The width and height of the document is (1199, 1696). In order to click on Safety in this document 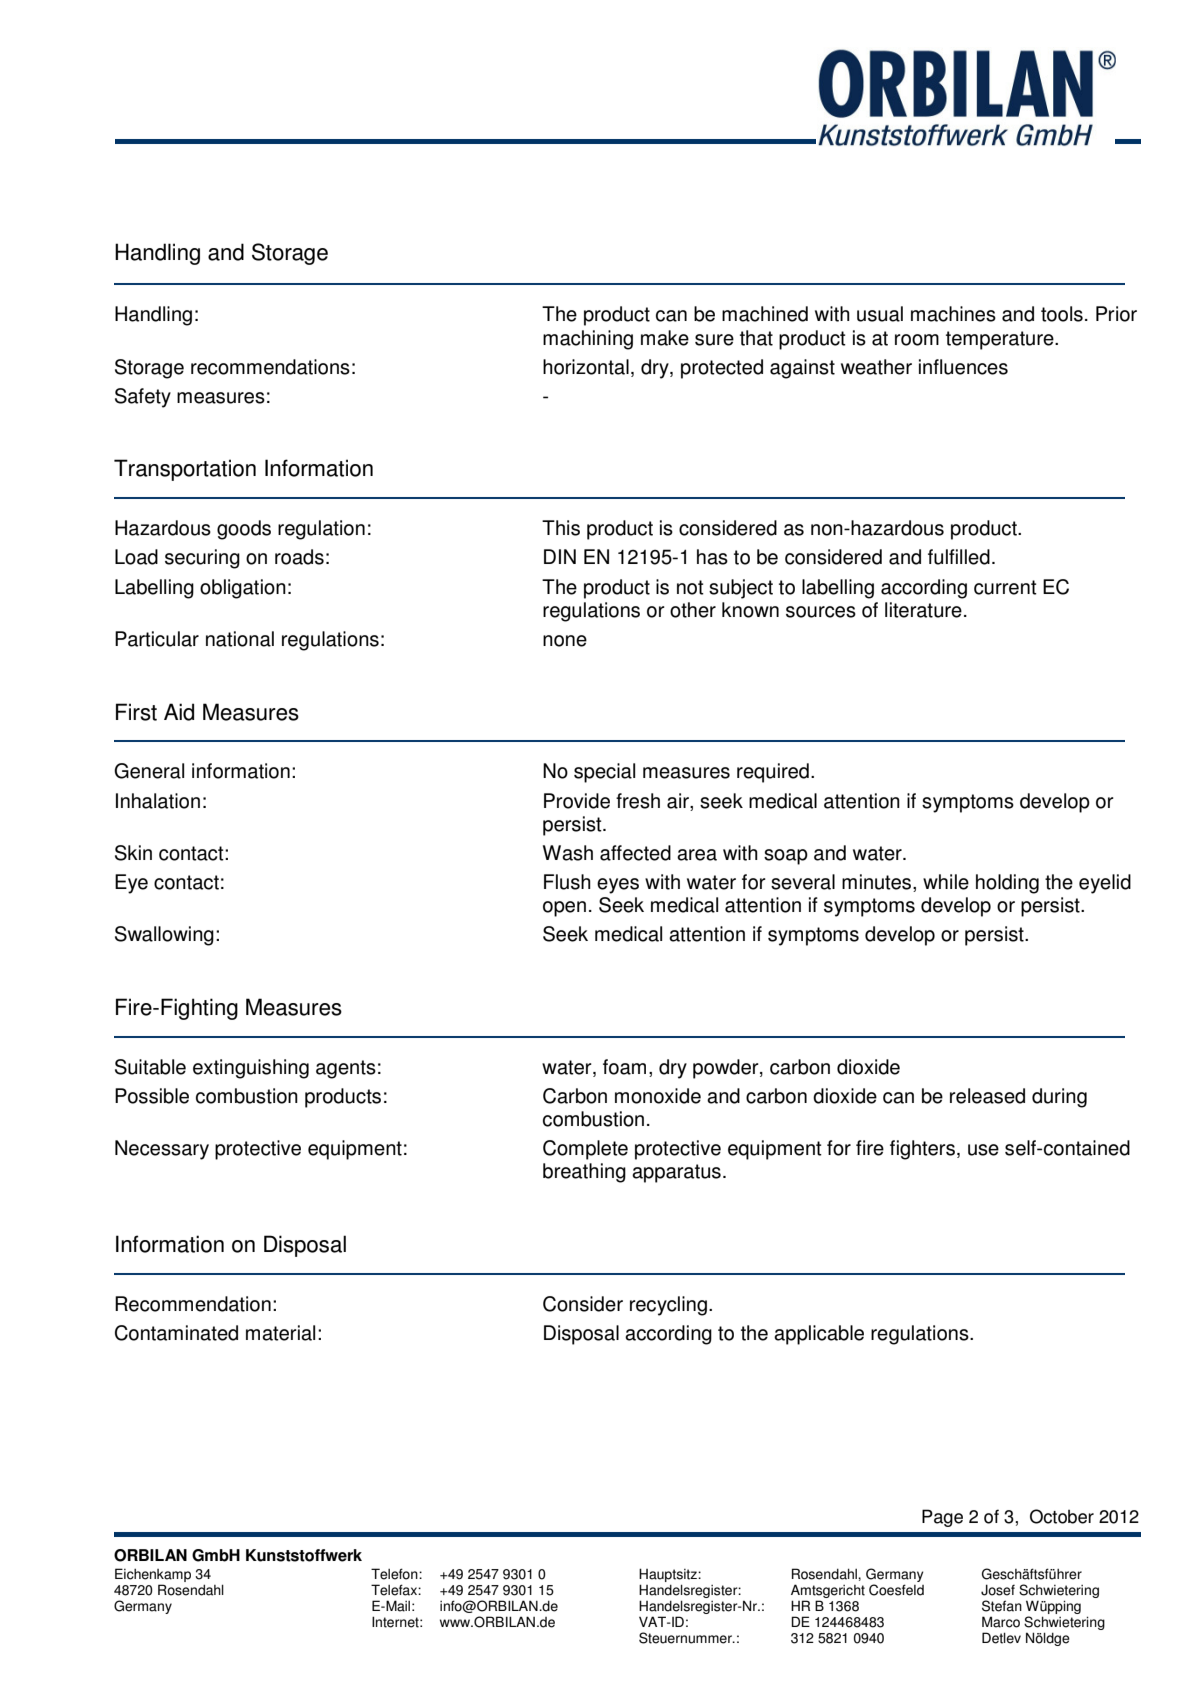, I will do `click(143, 398)`.
